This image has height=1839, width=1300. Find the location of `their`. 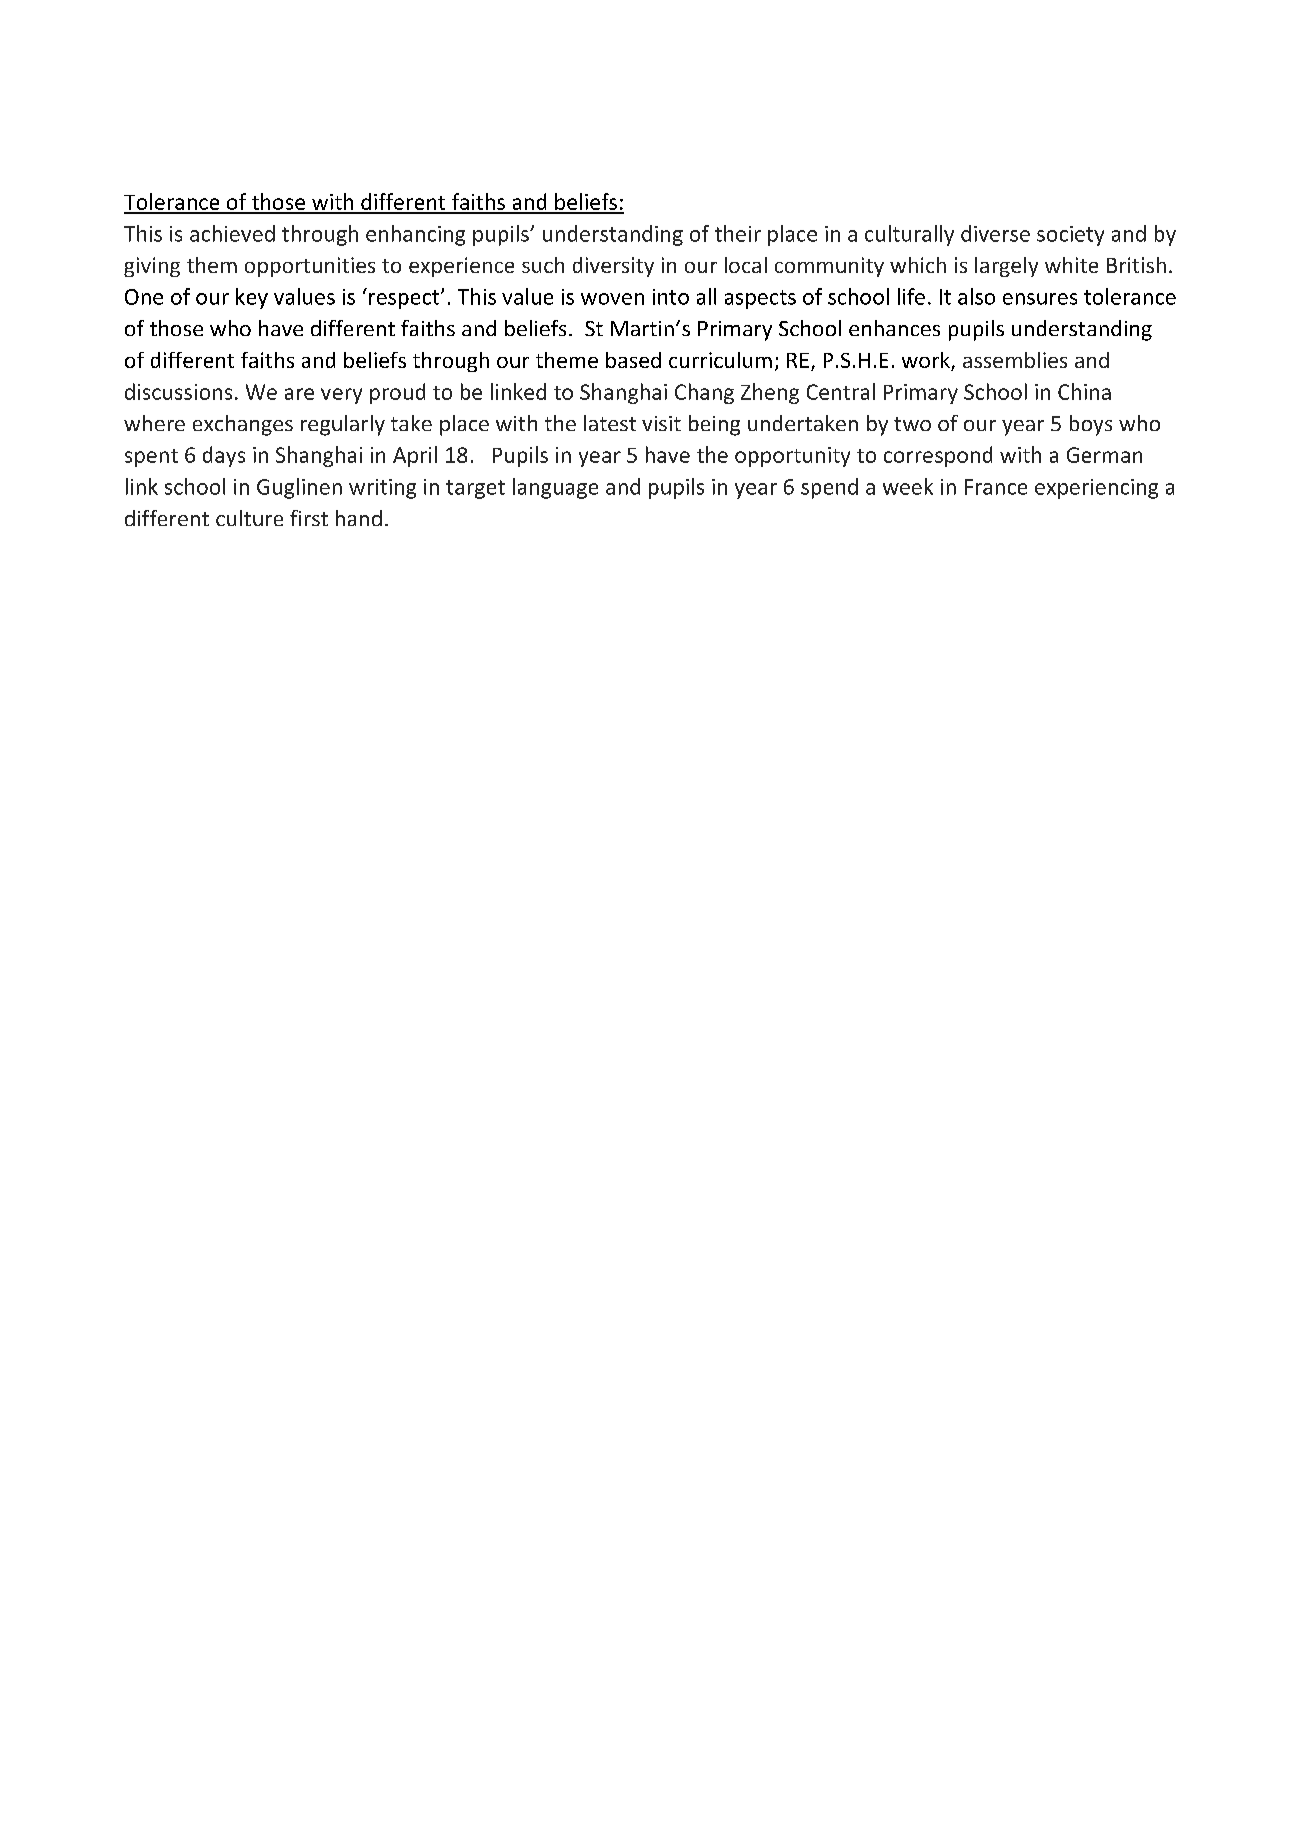

their is located at coordinates (738, 233).
